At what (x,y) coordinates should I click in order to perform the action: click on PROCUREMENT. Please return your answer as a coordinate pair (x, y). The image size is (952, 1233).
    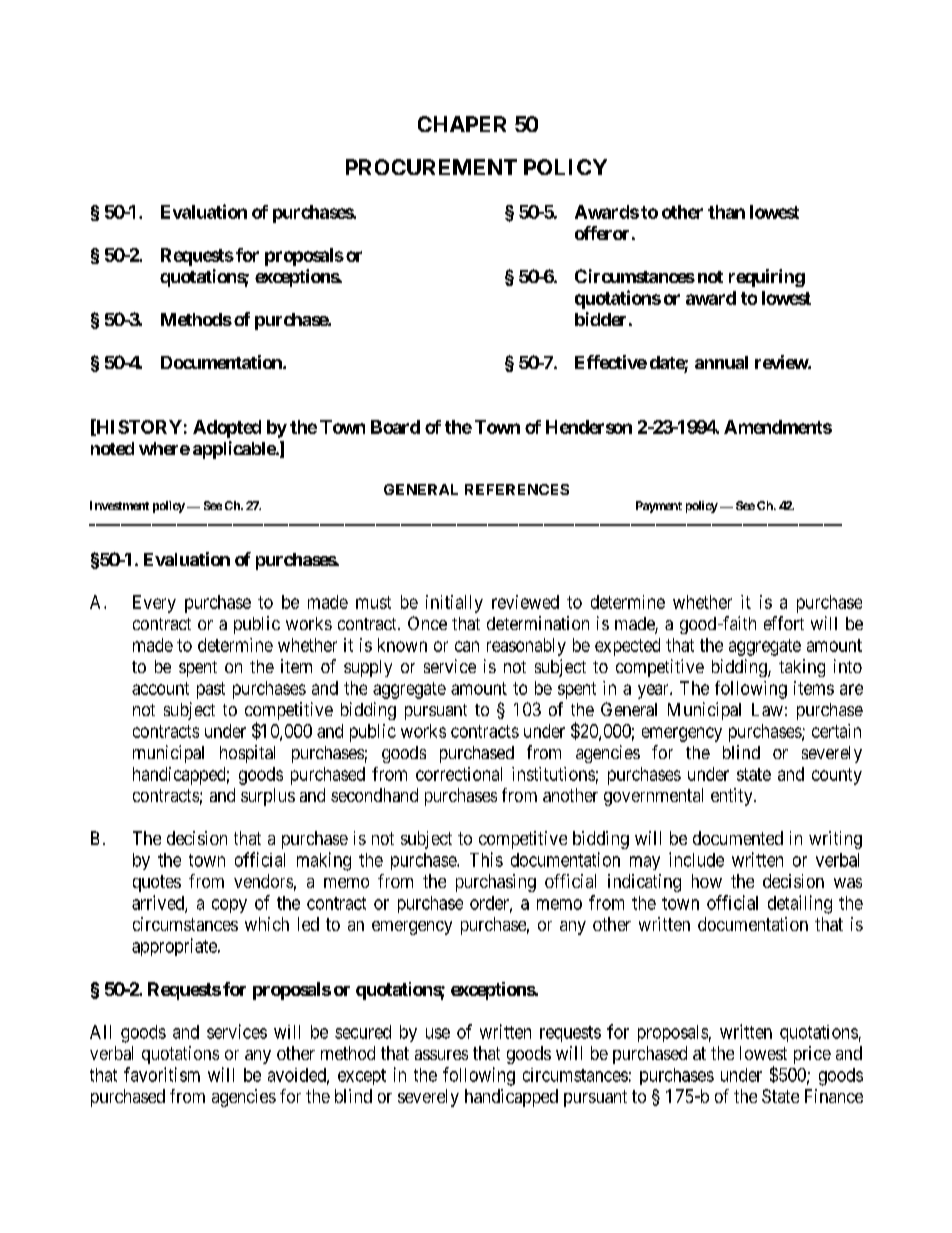
    Looking at the image, I should click on (431, 167).
